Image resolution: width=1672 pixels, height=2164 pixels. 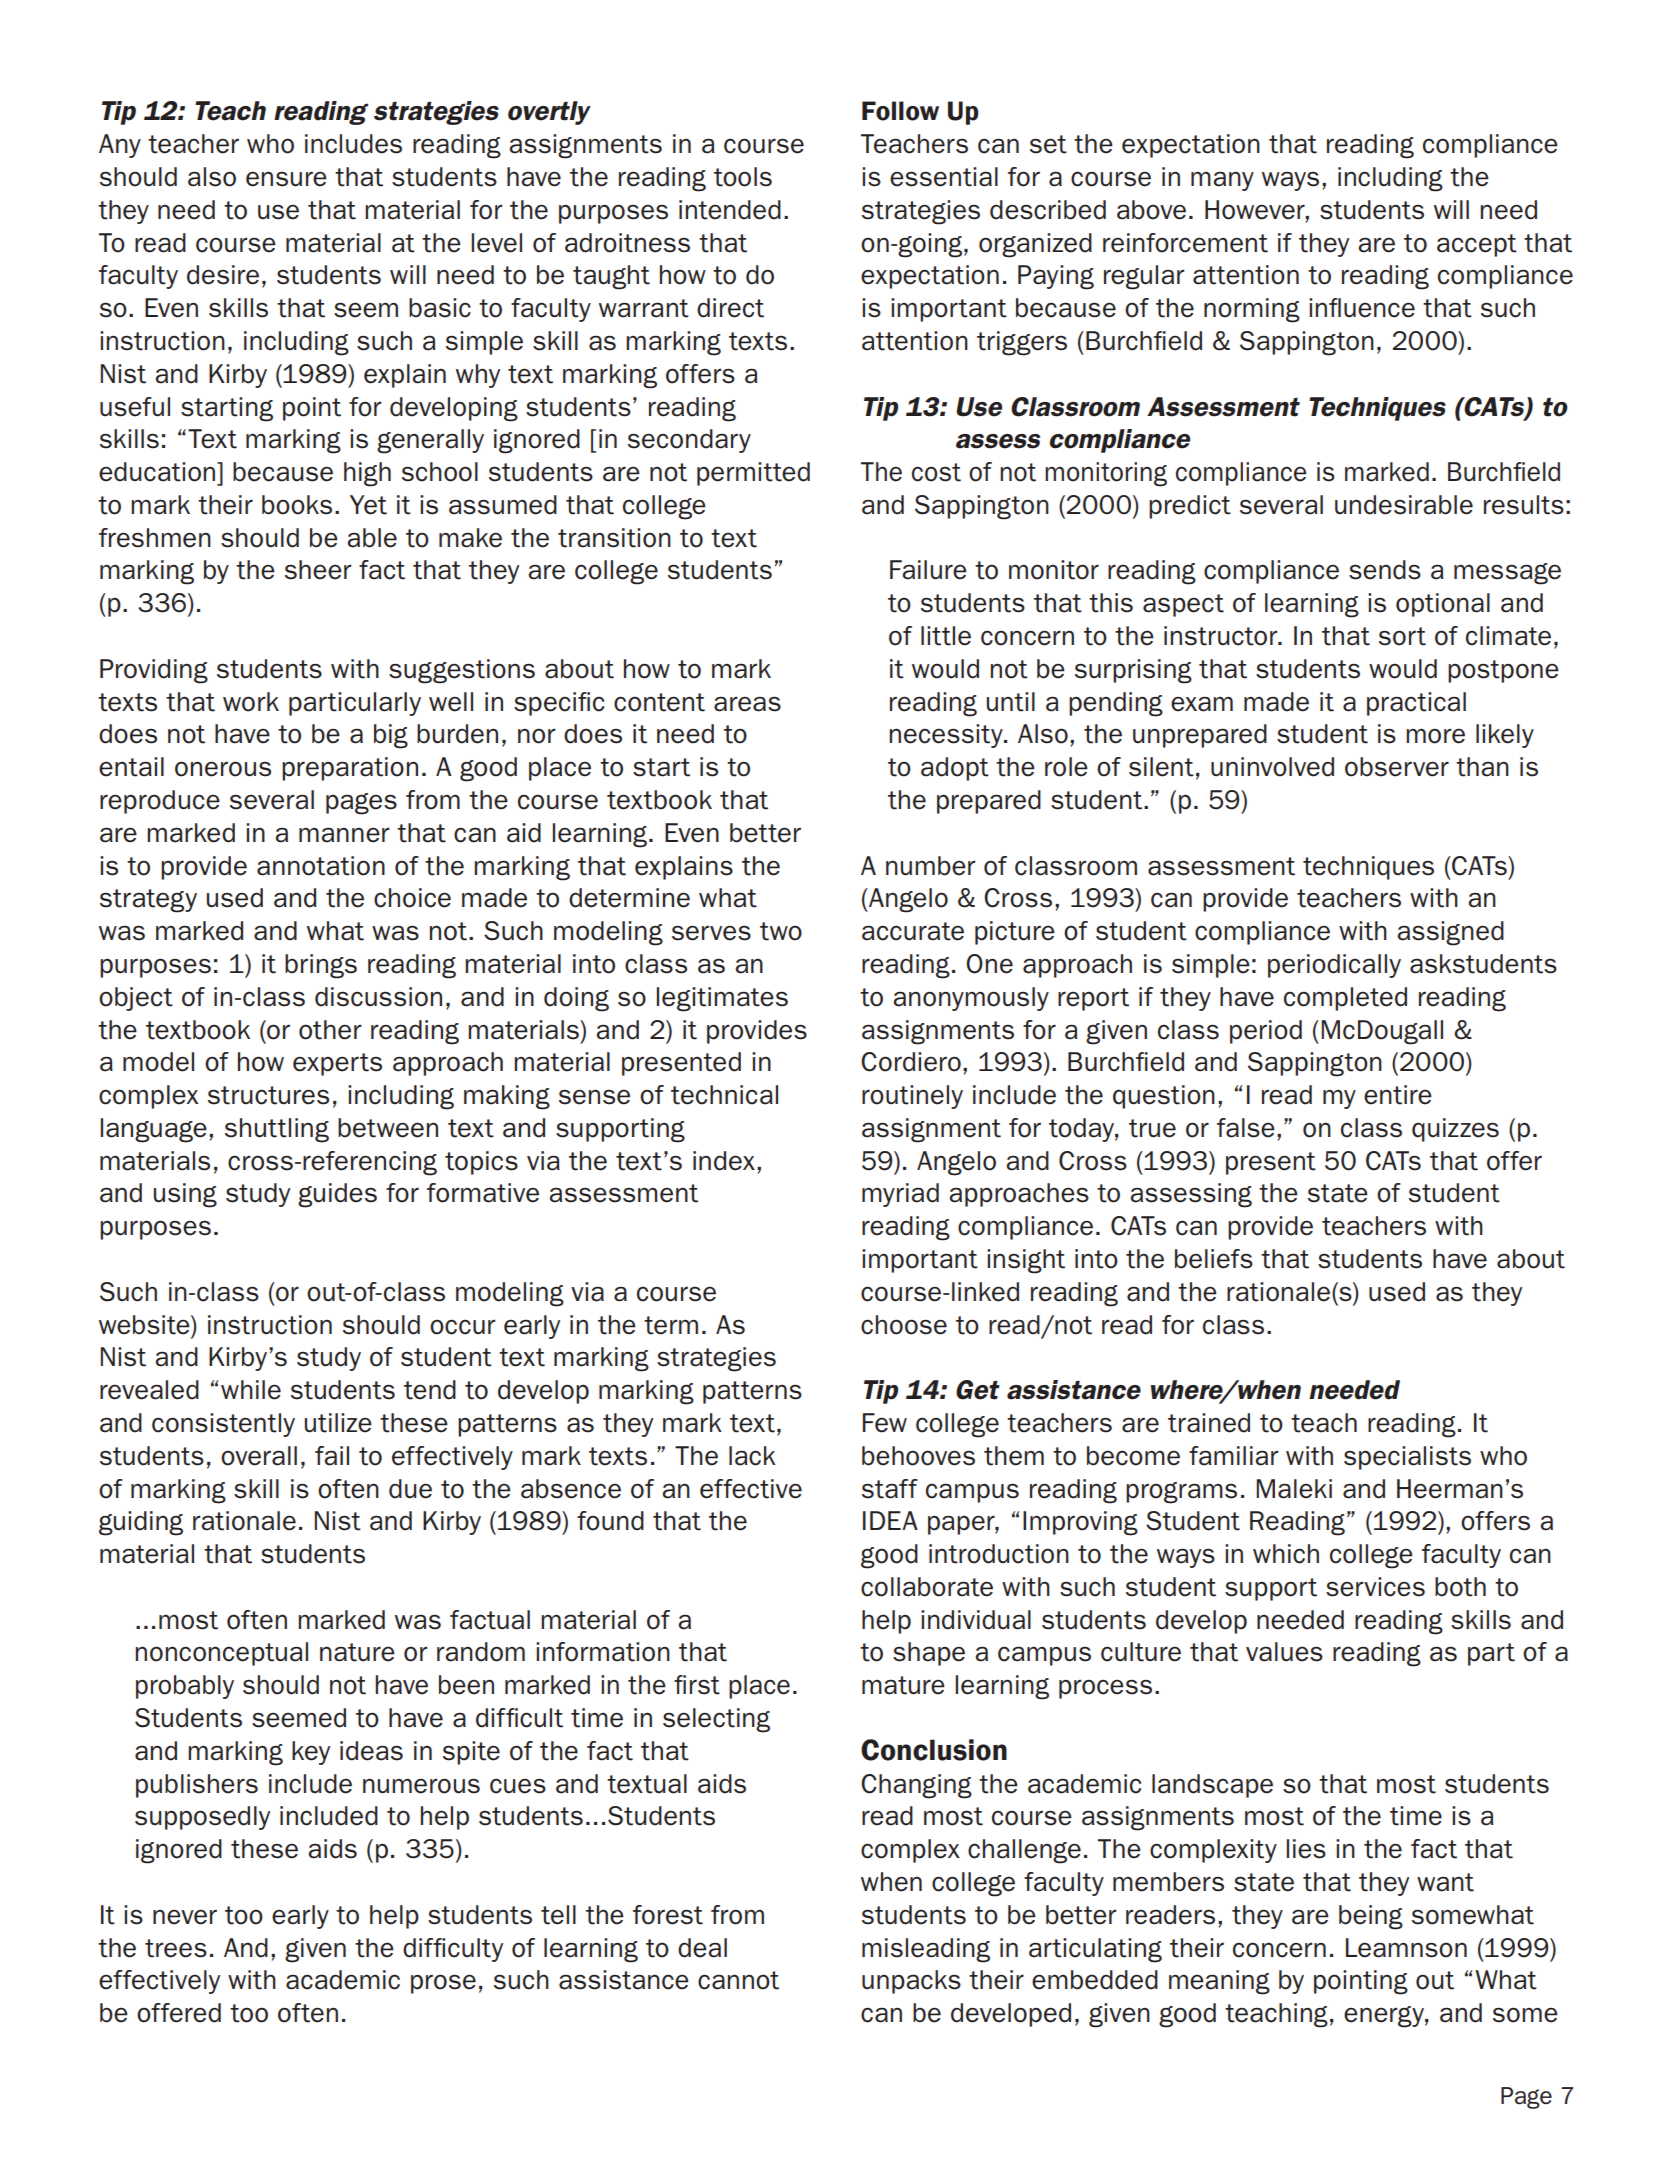 I want to click on misleading, so click(x=926, y=1950).
